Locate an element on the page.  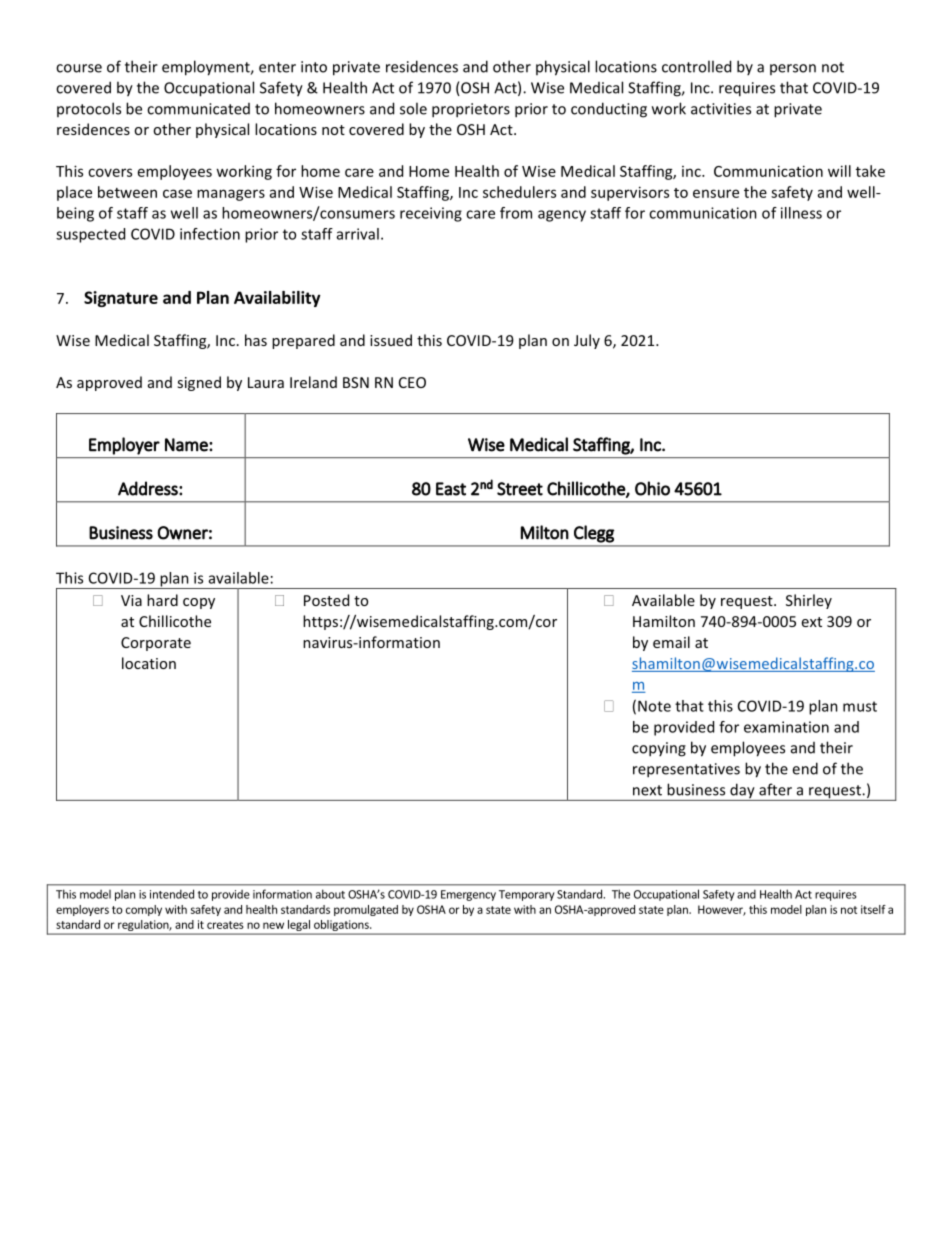
Note is located at coordinates (654, 706).
